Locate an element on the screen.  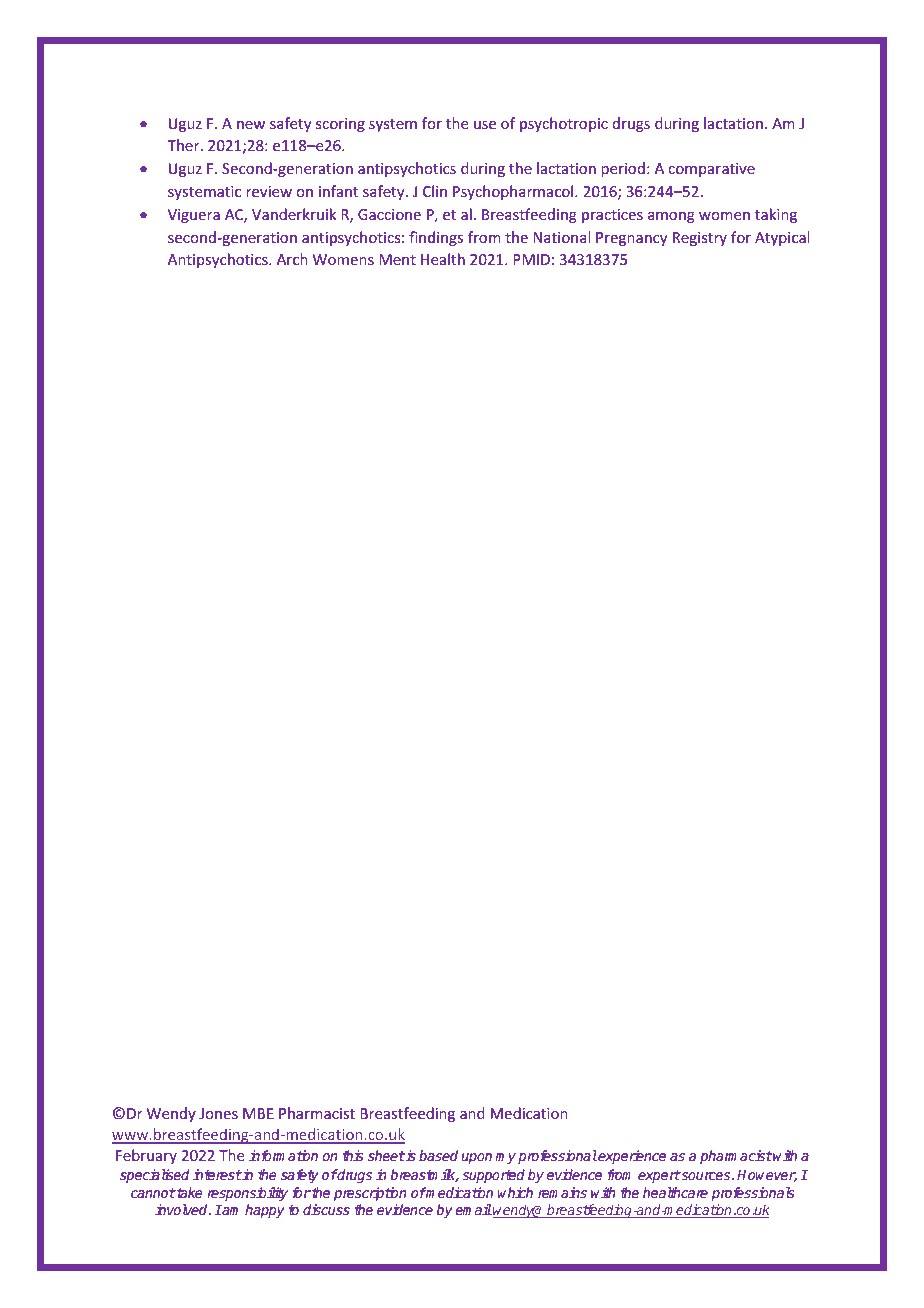
Ther is located at coordinates (184, 145).
